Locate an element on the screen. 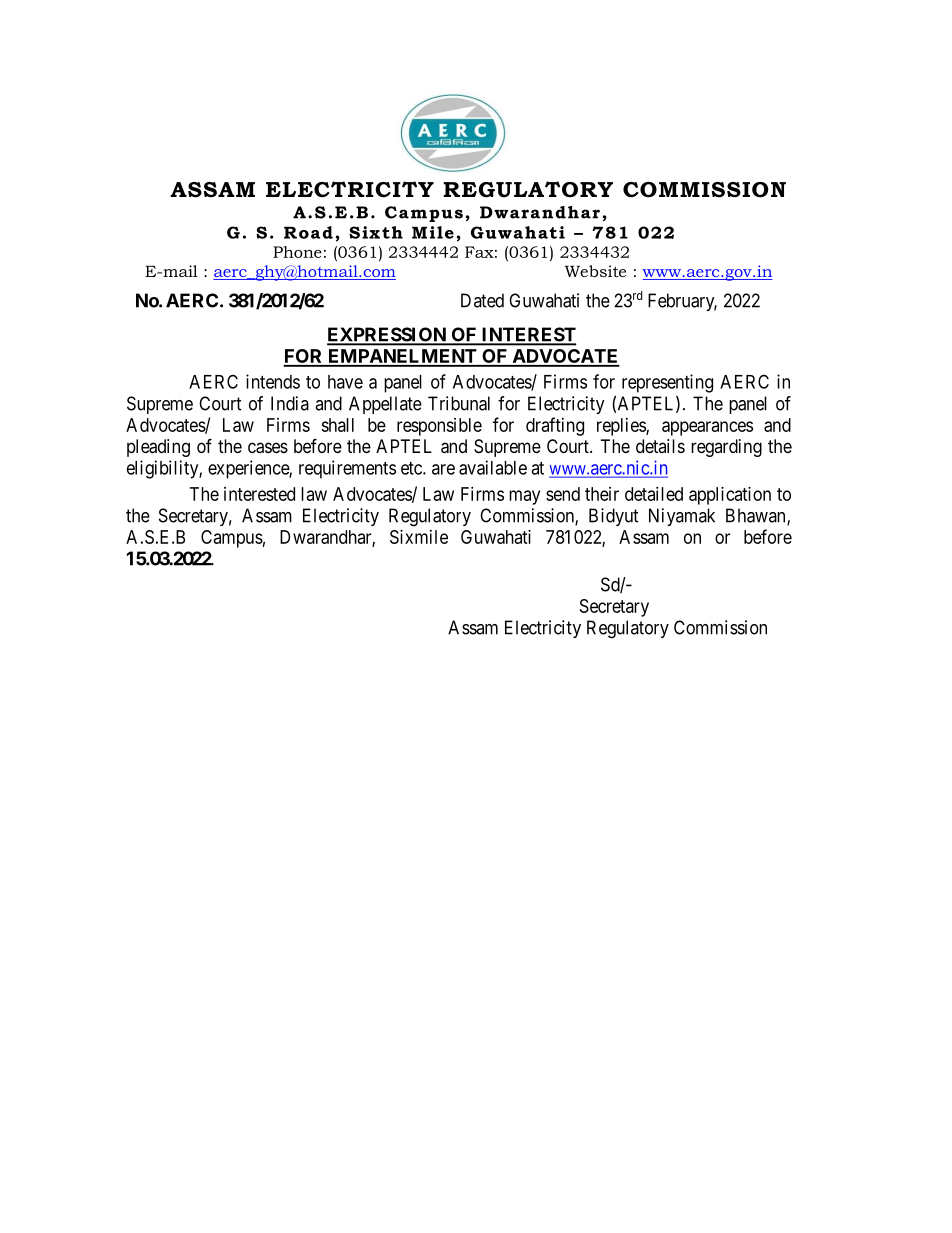 This screenshot has width=952, height=1233. responsible is located at coordinates (439, 427).
